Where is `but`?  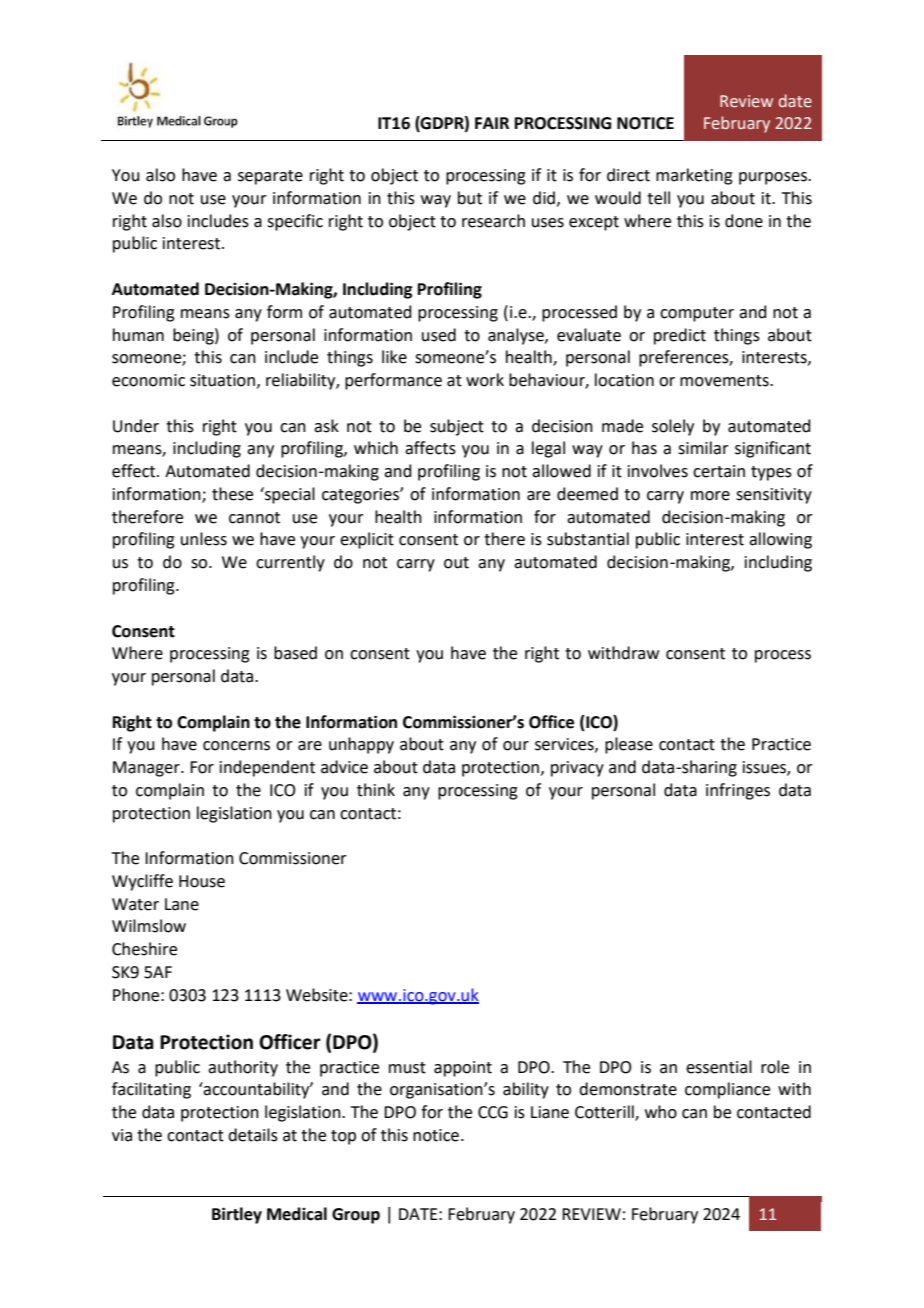 but is located at coordinates (470, 198).
